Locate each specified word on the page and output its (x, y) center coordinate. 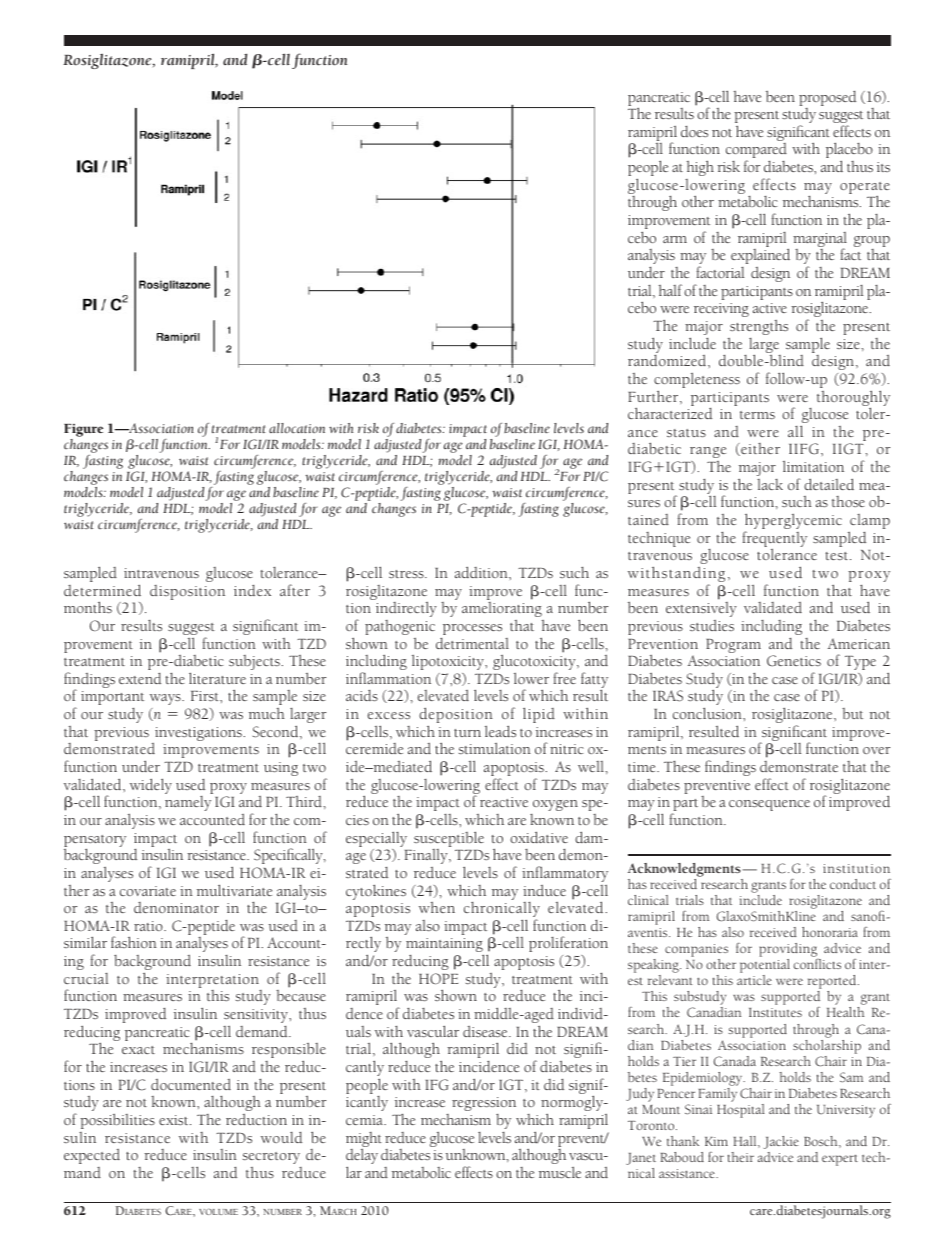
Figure (83, 430)
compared (756, 152)
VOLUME (218, 1212)
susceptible (449, 840)
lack (770, 484)
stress (407, 574)
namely (188, 803)
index (252, 590)
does (694, 131)
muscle (560, 1172)
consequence (769, 805)
